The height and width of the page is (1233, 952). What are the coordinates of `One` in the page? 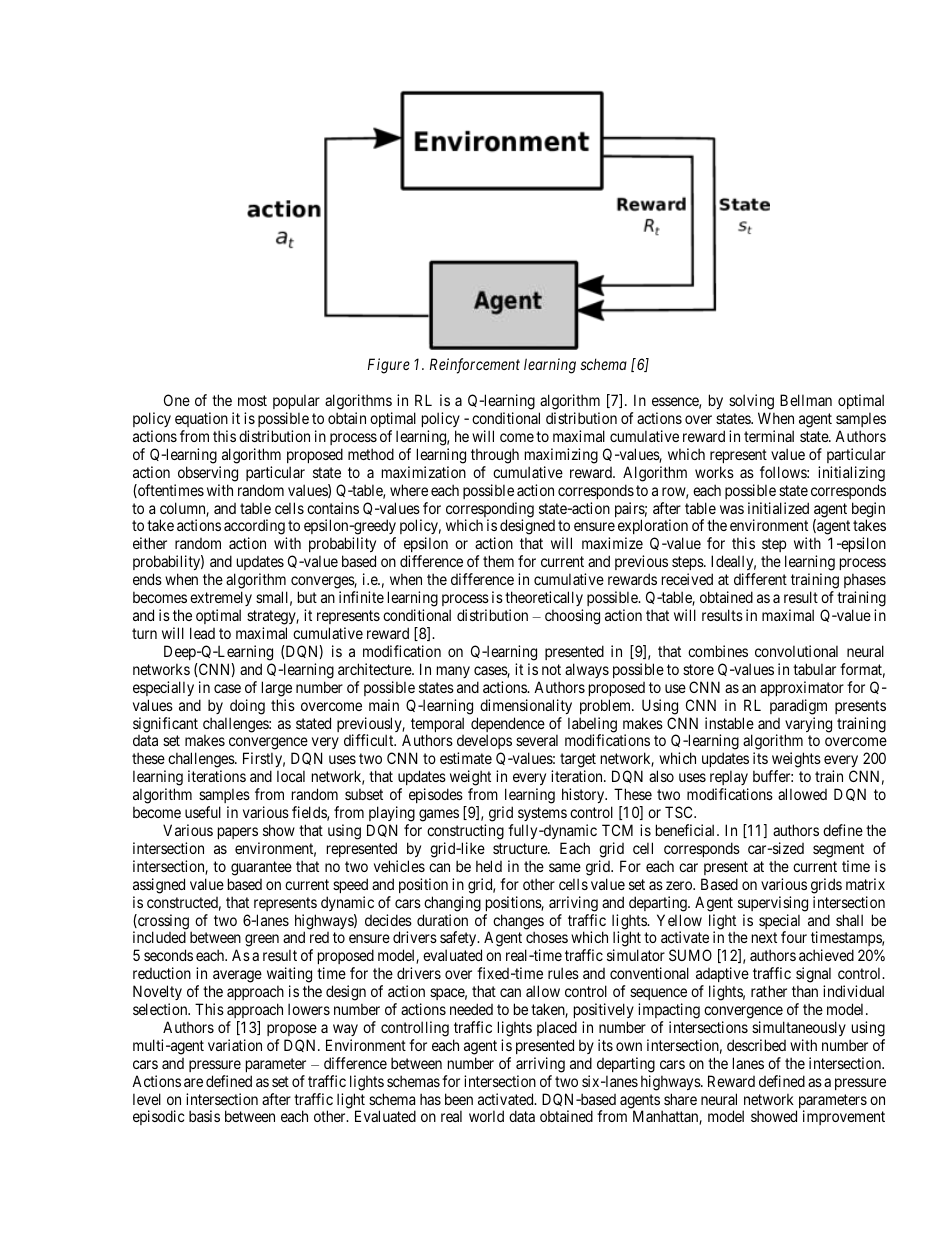 It's located at (177, 400).
